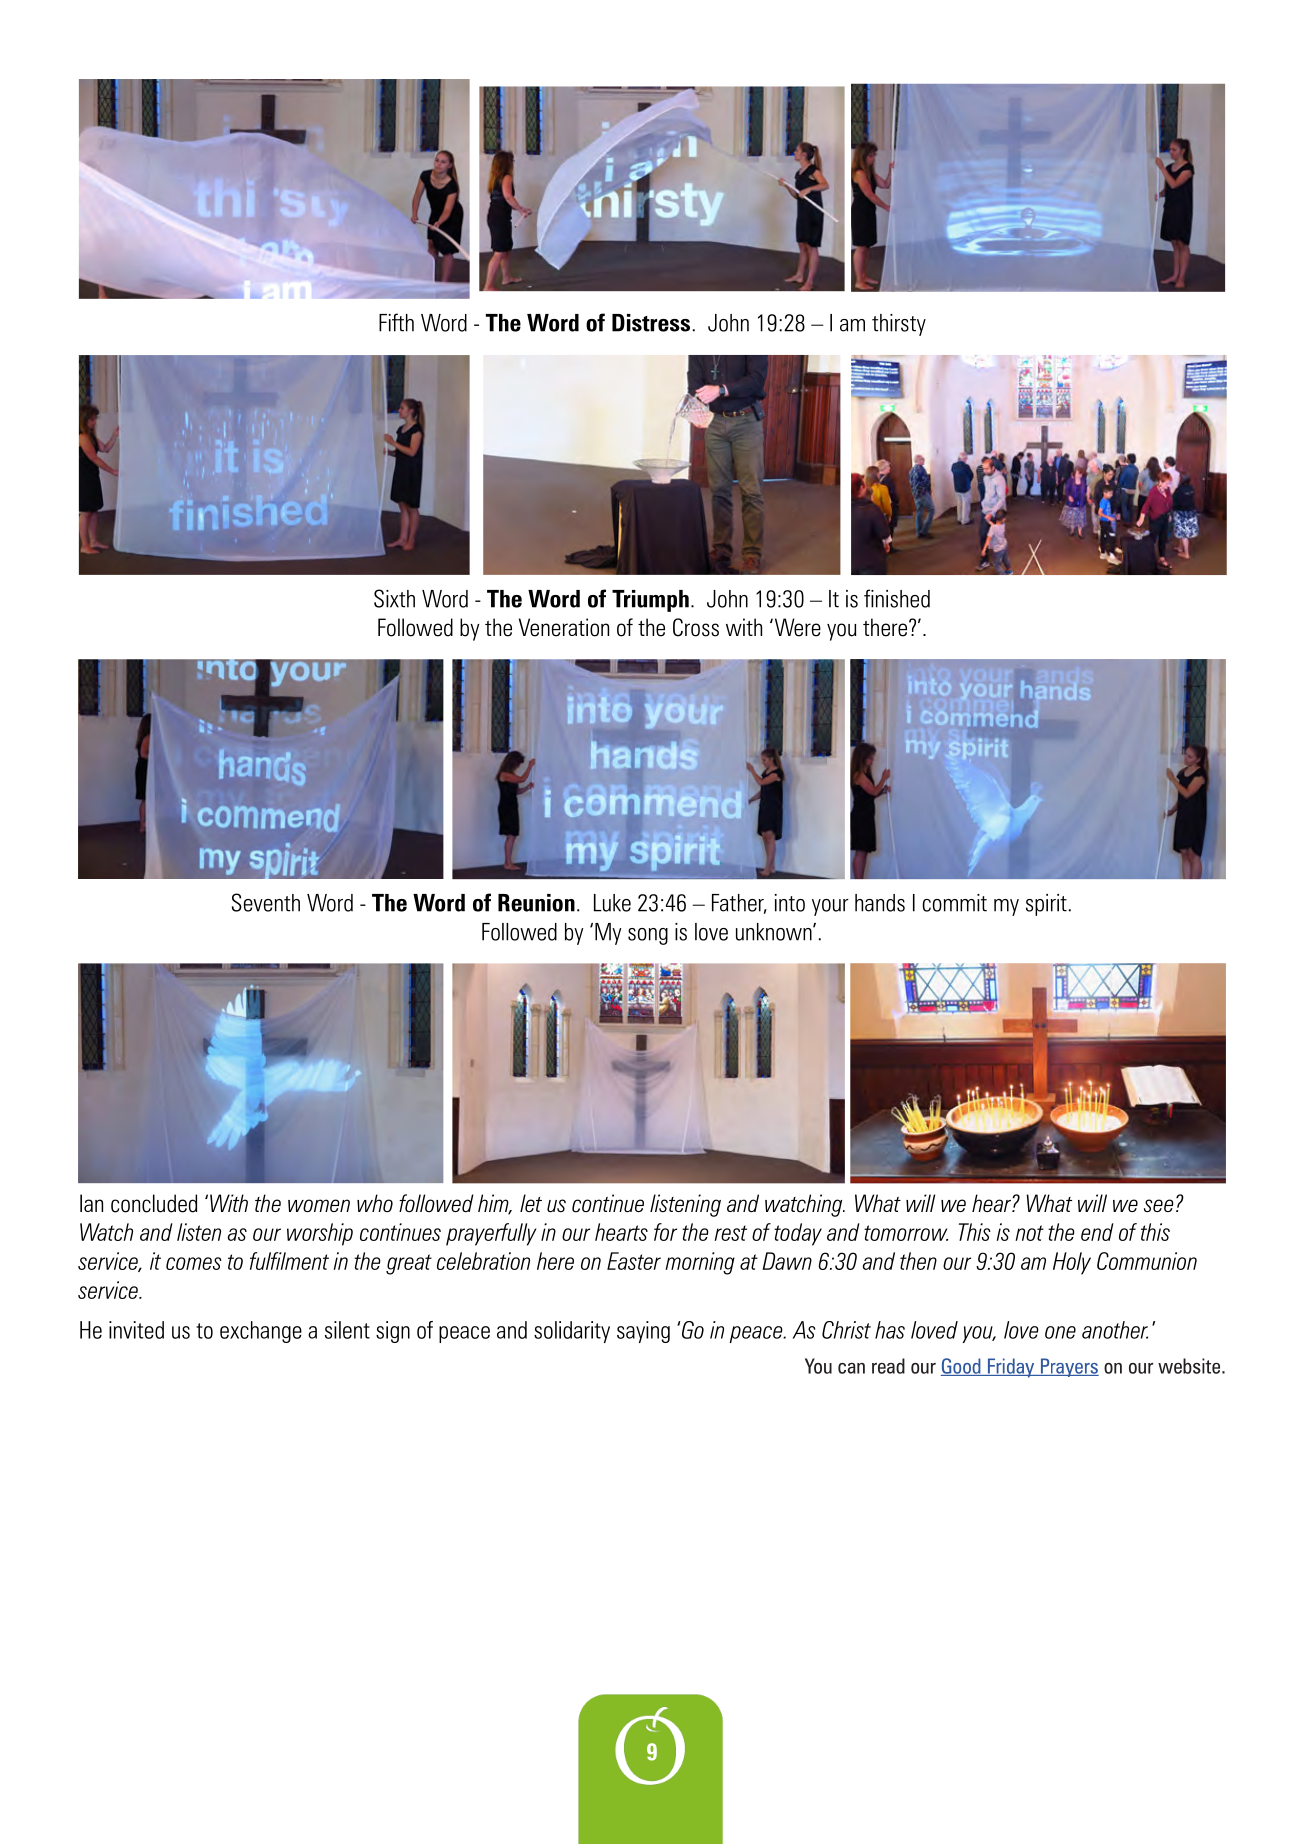 The image size is (1304, 1844). Describe the element at coordinates (1046, 905) in the image. I see `spirit` at that location.
